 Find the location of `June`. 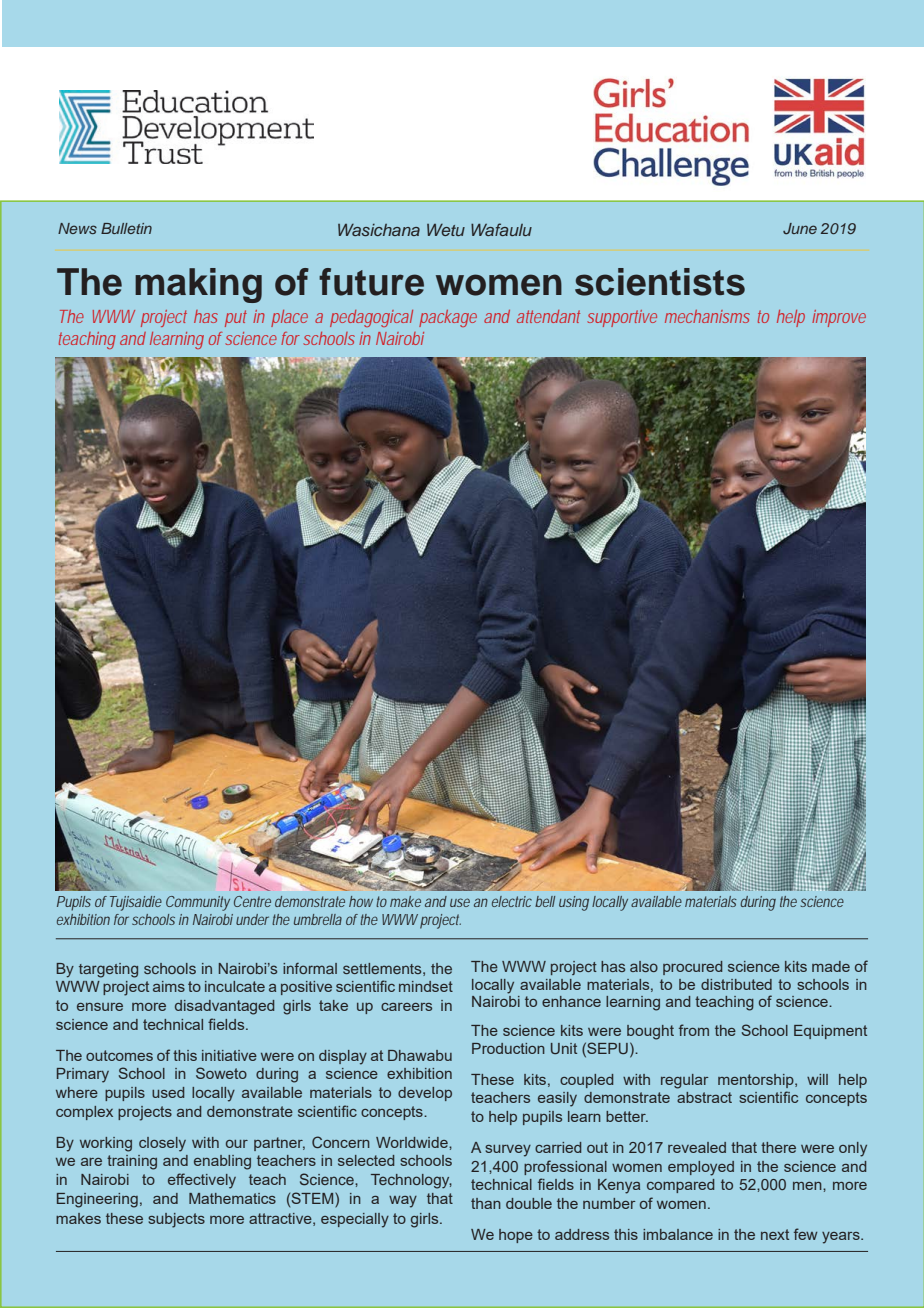

June is located at coordinates (800, 229).
